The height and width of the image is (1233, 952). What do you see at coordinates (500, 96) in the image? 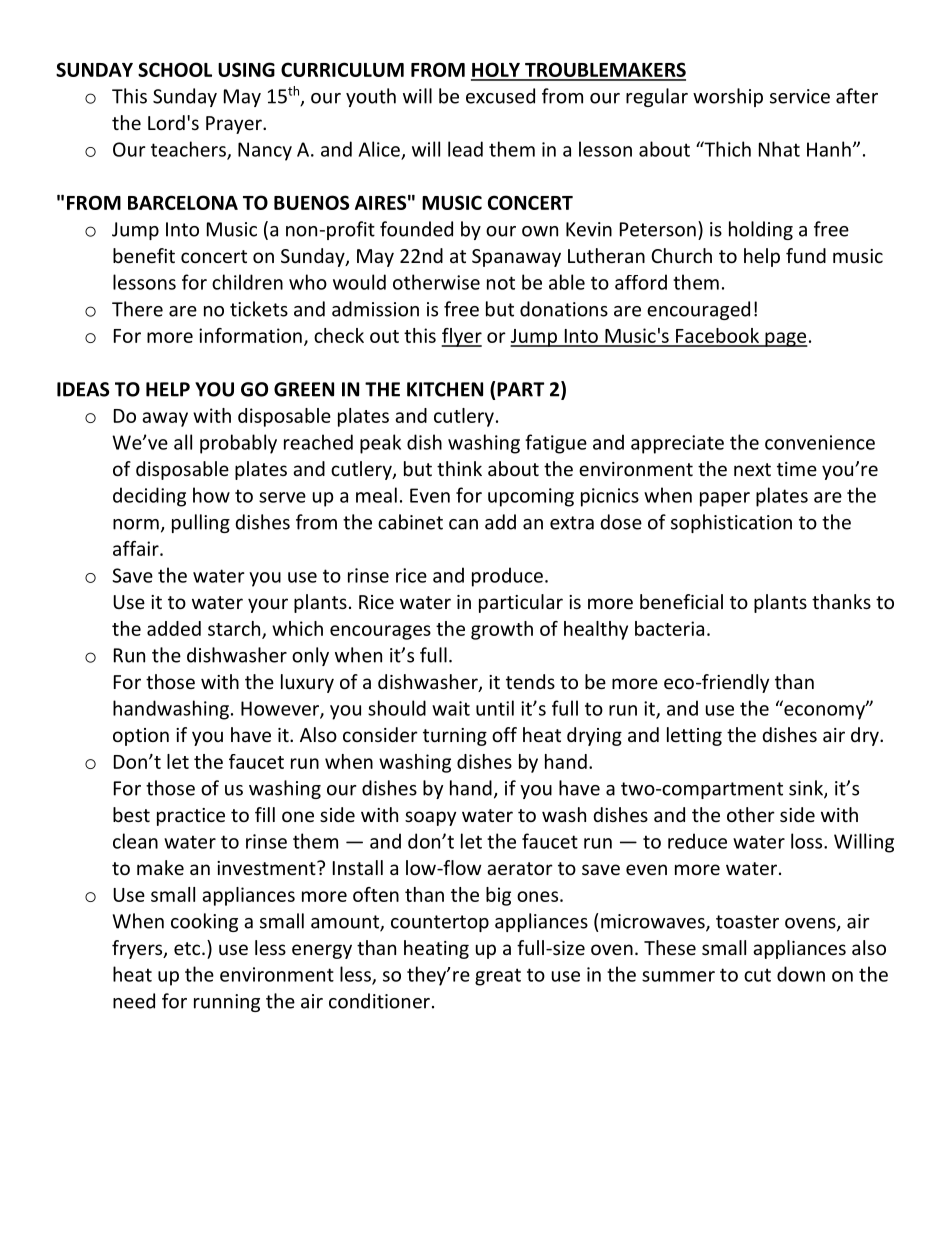
I see `excused` at bounding box center [500, 96].
